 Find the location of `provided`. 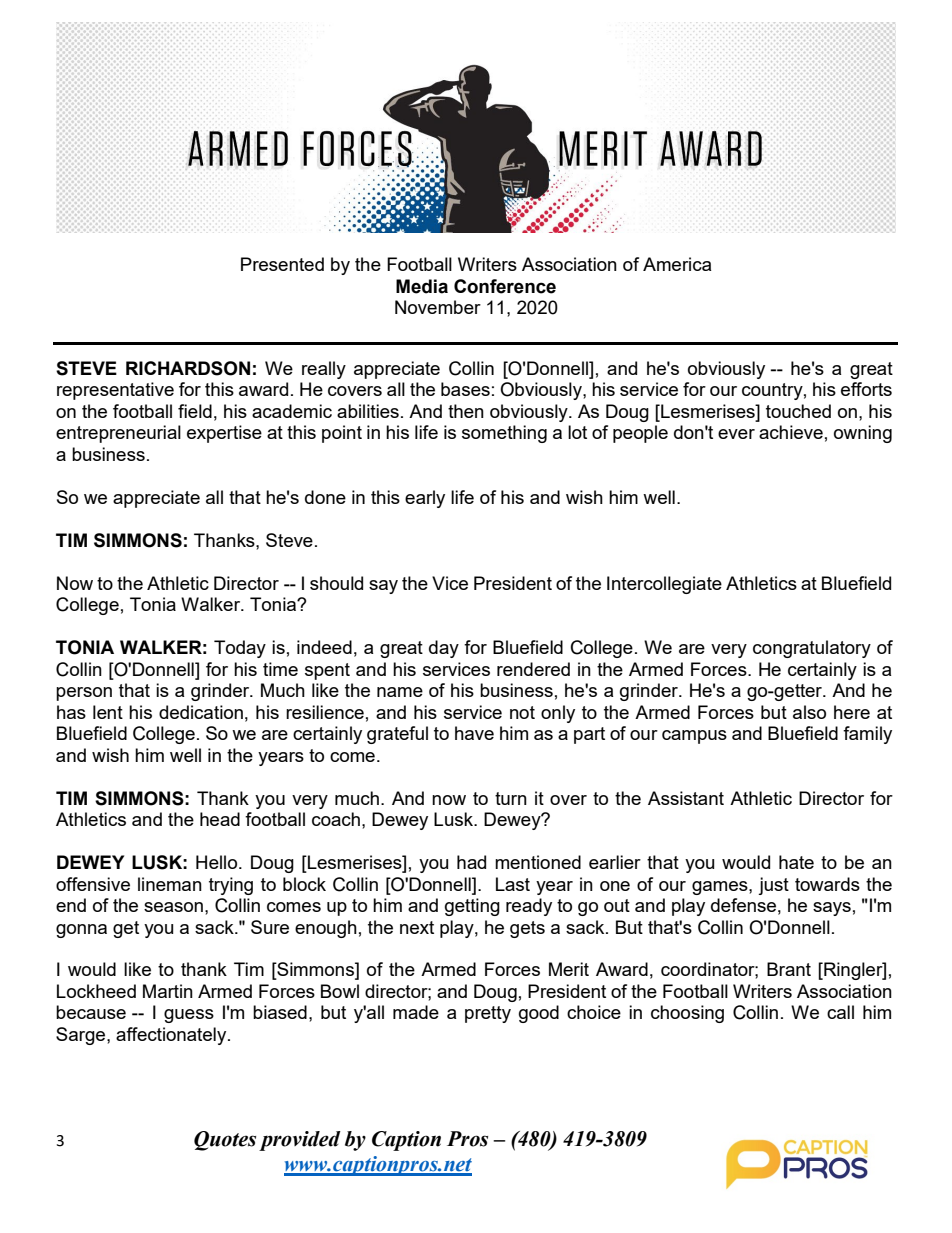

provided is located at coordinates (300, 1141).
